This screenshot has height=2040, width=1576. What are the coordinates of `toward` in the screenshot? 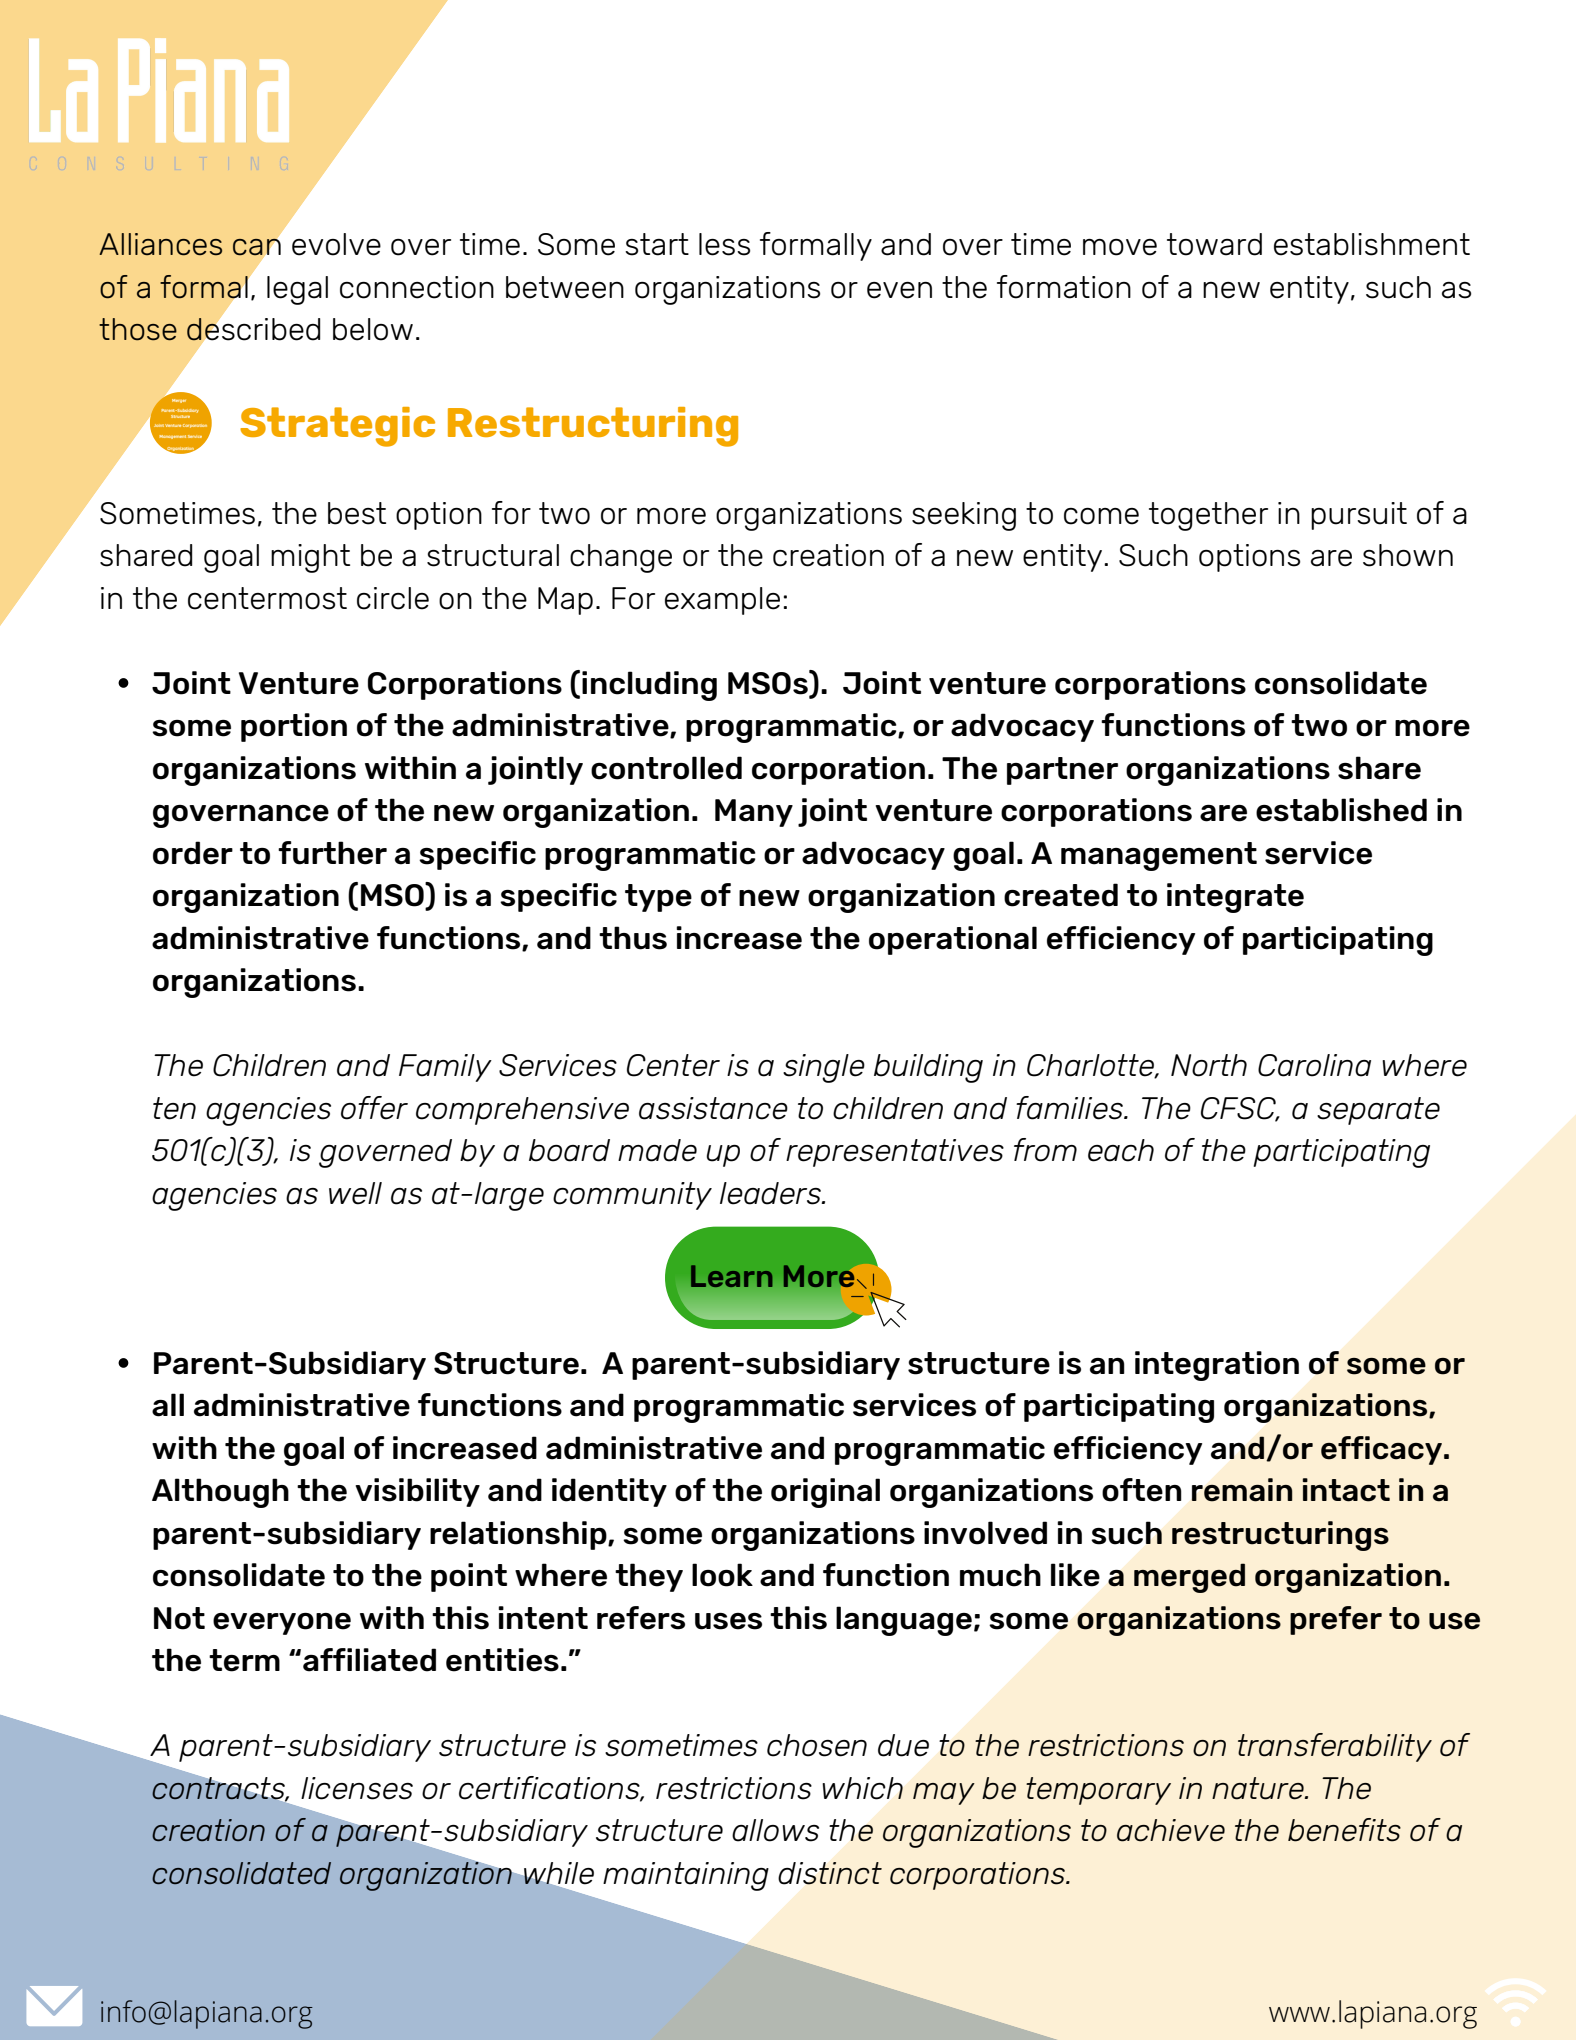 It's located at (1214, 244).
